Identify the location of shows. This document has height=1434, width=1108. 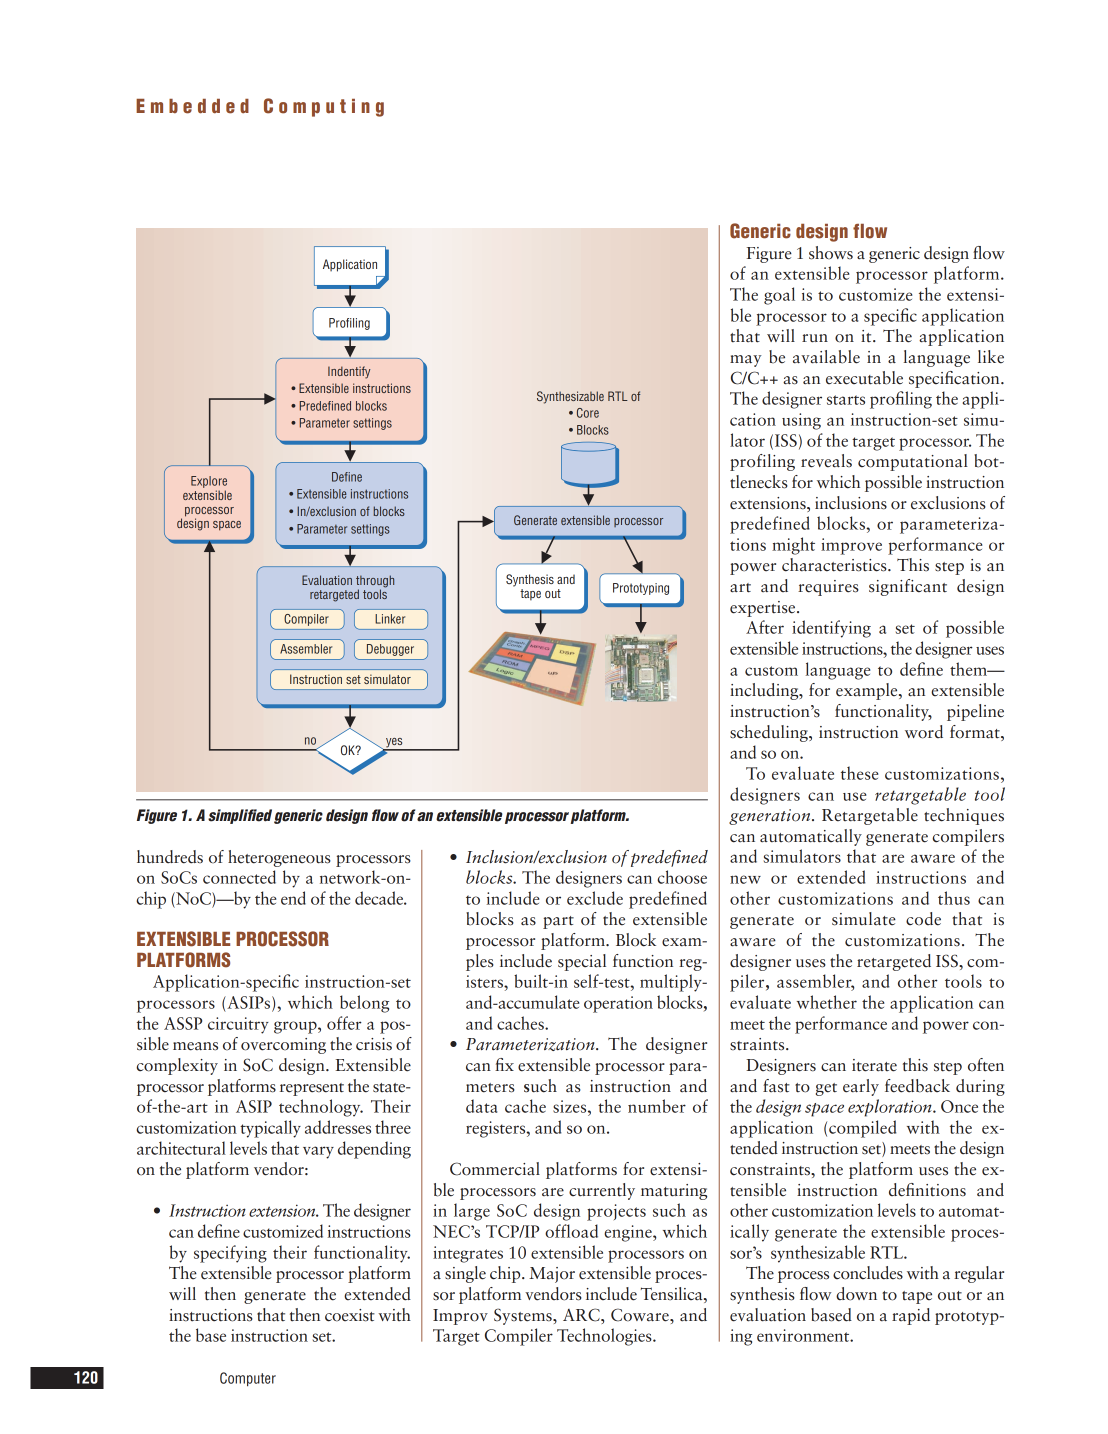
(831, 253).
